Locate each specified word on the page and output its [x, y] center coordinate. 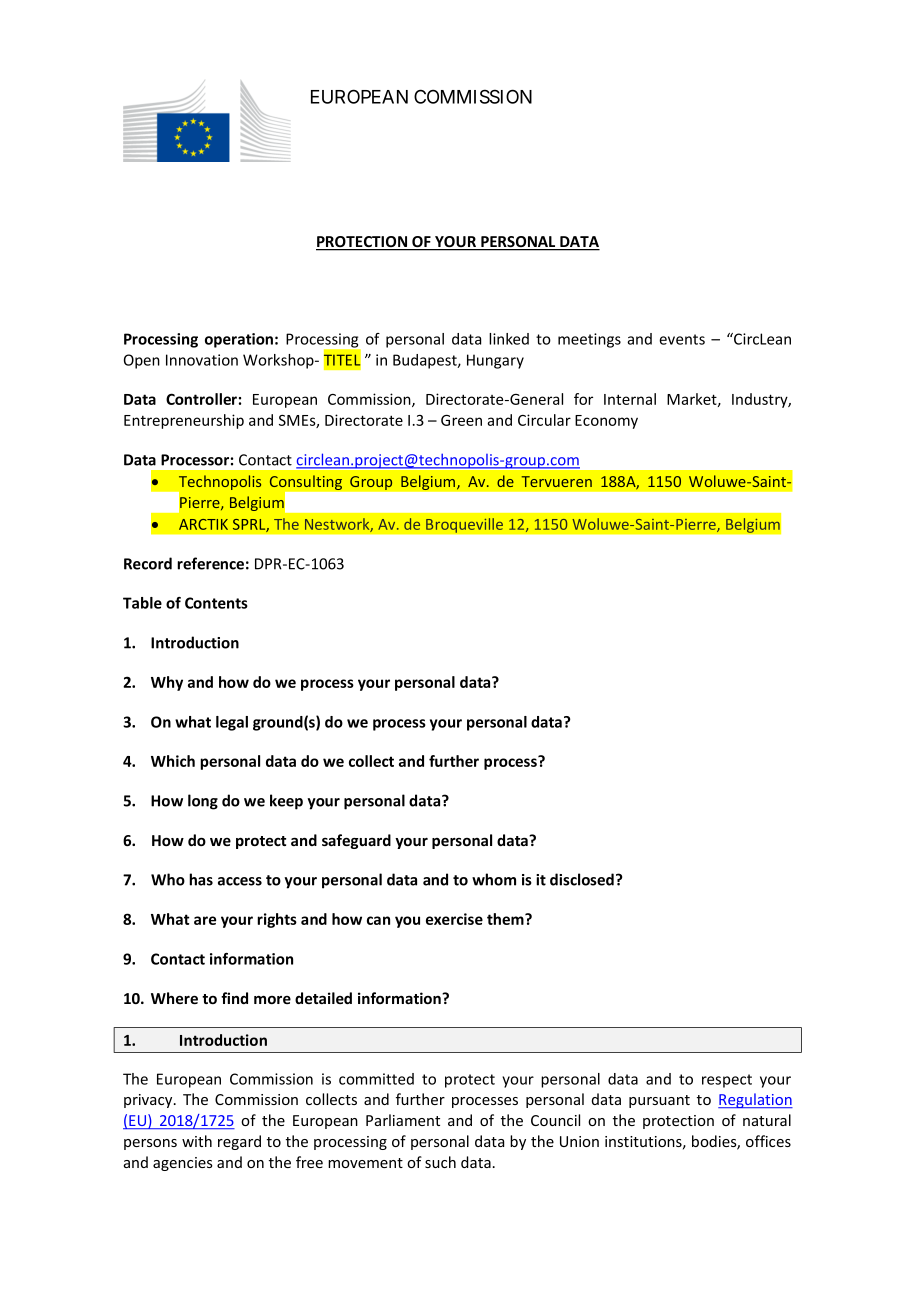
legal [232, 723]
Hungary [495, 361]
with [197, 1141]
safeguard [356, 841]
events [682, 339]
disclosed [582, 879]
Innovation [202, 360]
